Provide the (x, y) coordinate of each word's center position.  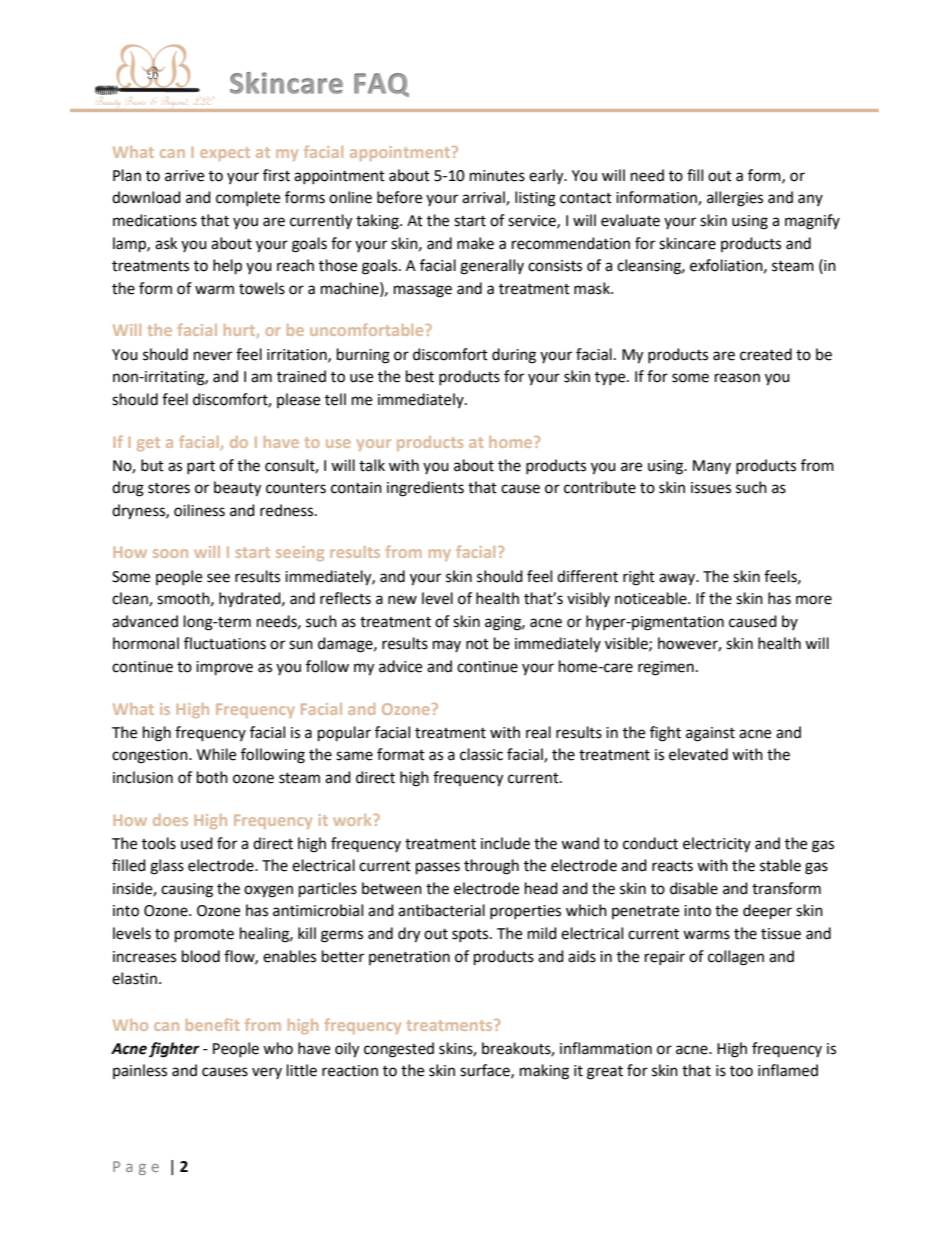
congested (399, 1050)
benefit (212, 1024)
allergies (735, 199)
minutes (497, 176)
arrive (184, 176)
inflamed (788, 1070)
